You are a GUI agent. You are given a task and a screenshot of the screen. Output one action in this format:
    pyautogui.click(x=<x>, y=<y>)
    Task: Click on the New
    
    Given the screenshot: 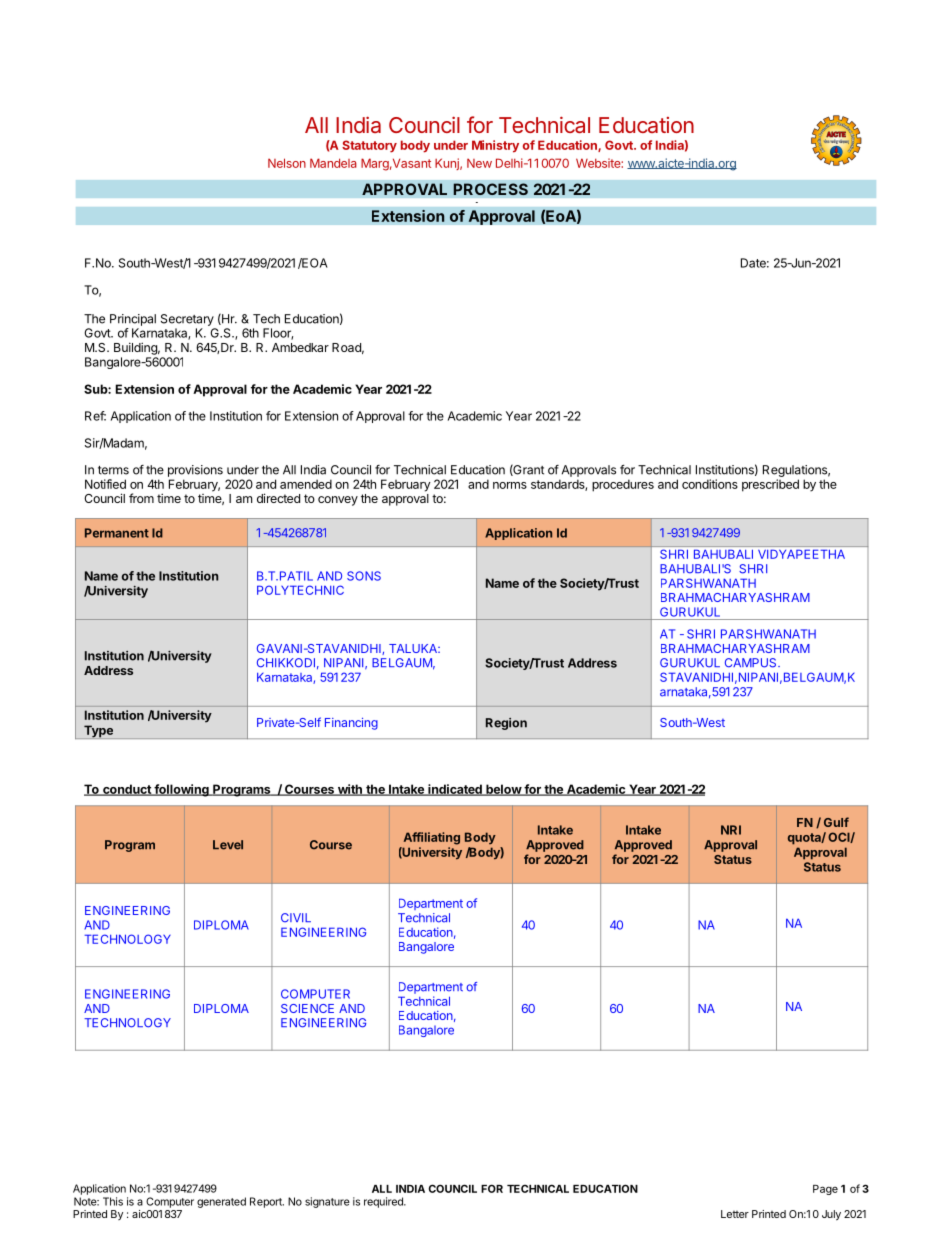 What is the action you would take?
    pyautogui.click(x=479, y=163)
